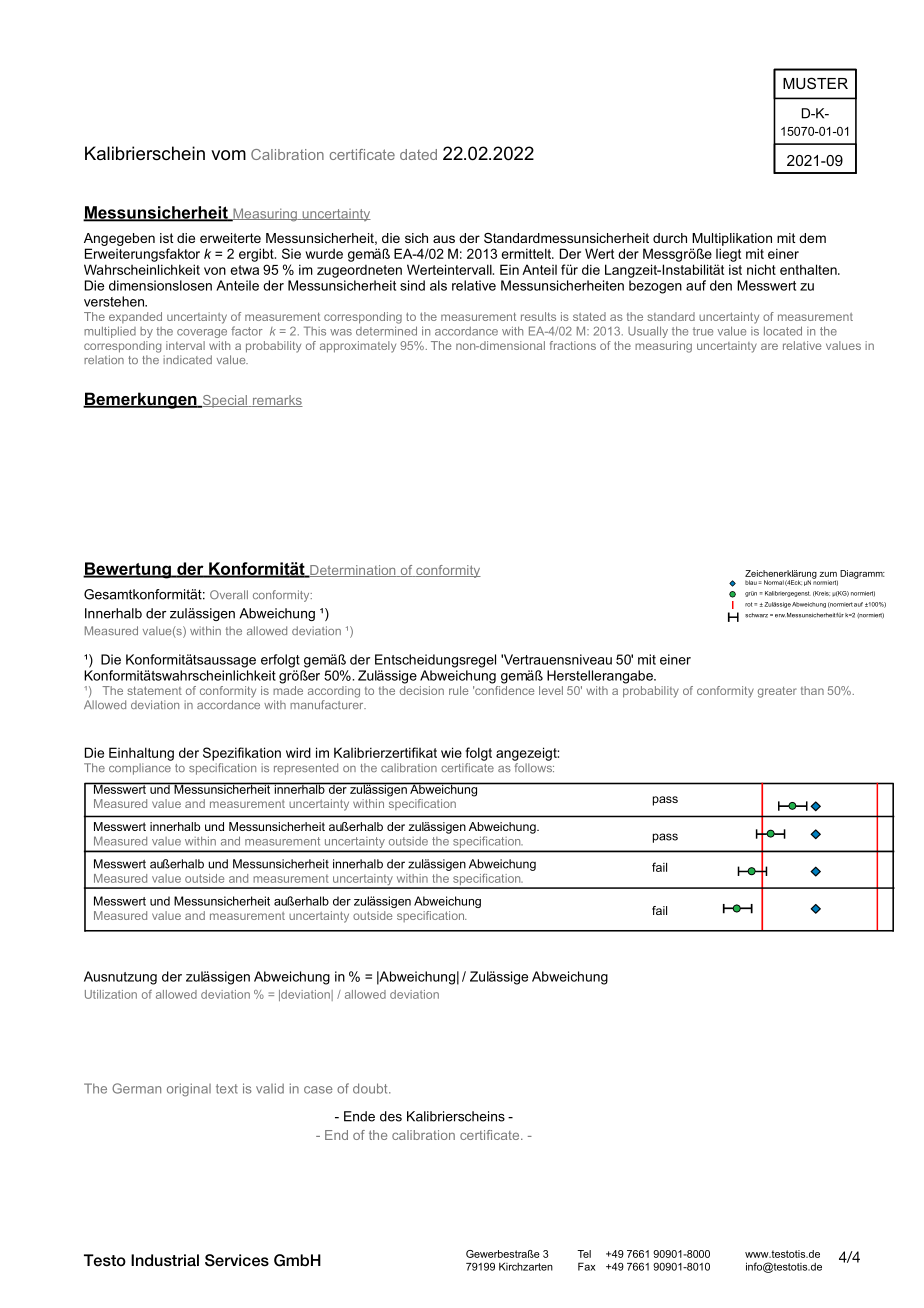 The height and width of the screenshot is (1308, 924). What do you see at coordinates (154, 690) in the screenshot?
I see `statement` at bounding box center [154, 690].
